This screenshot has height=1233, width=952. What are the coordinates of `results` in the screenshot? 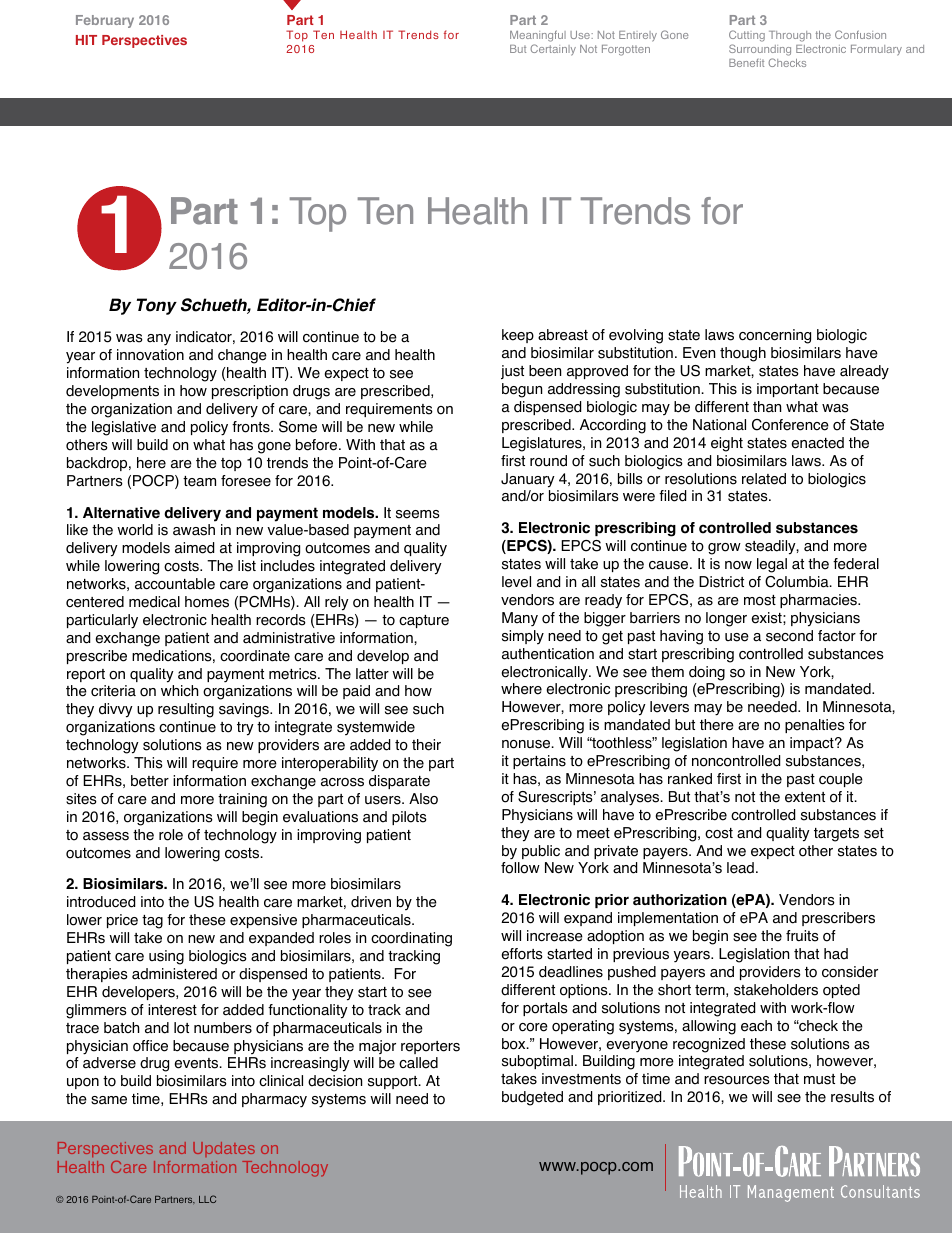 It's located at (852, 1097).
